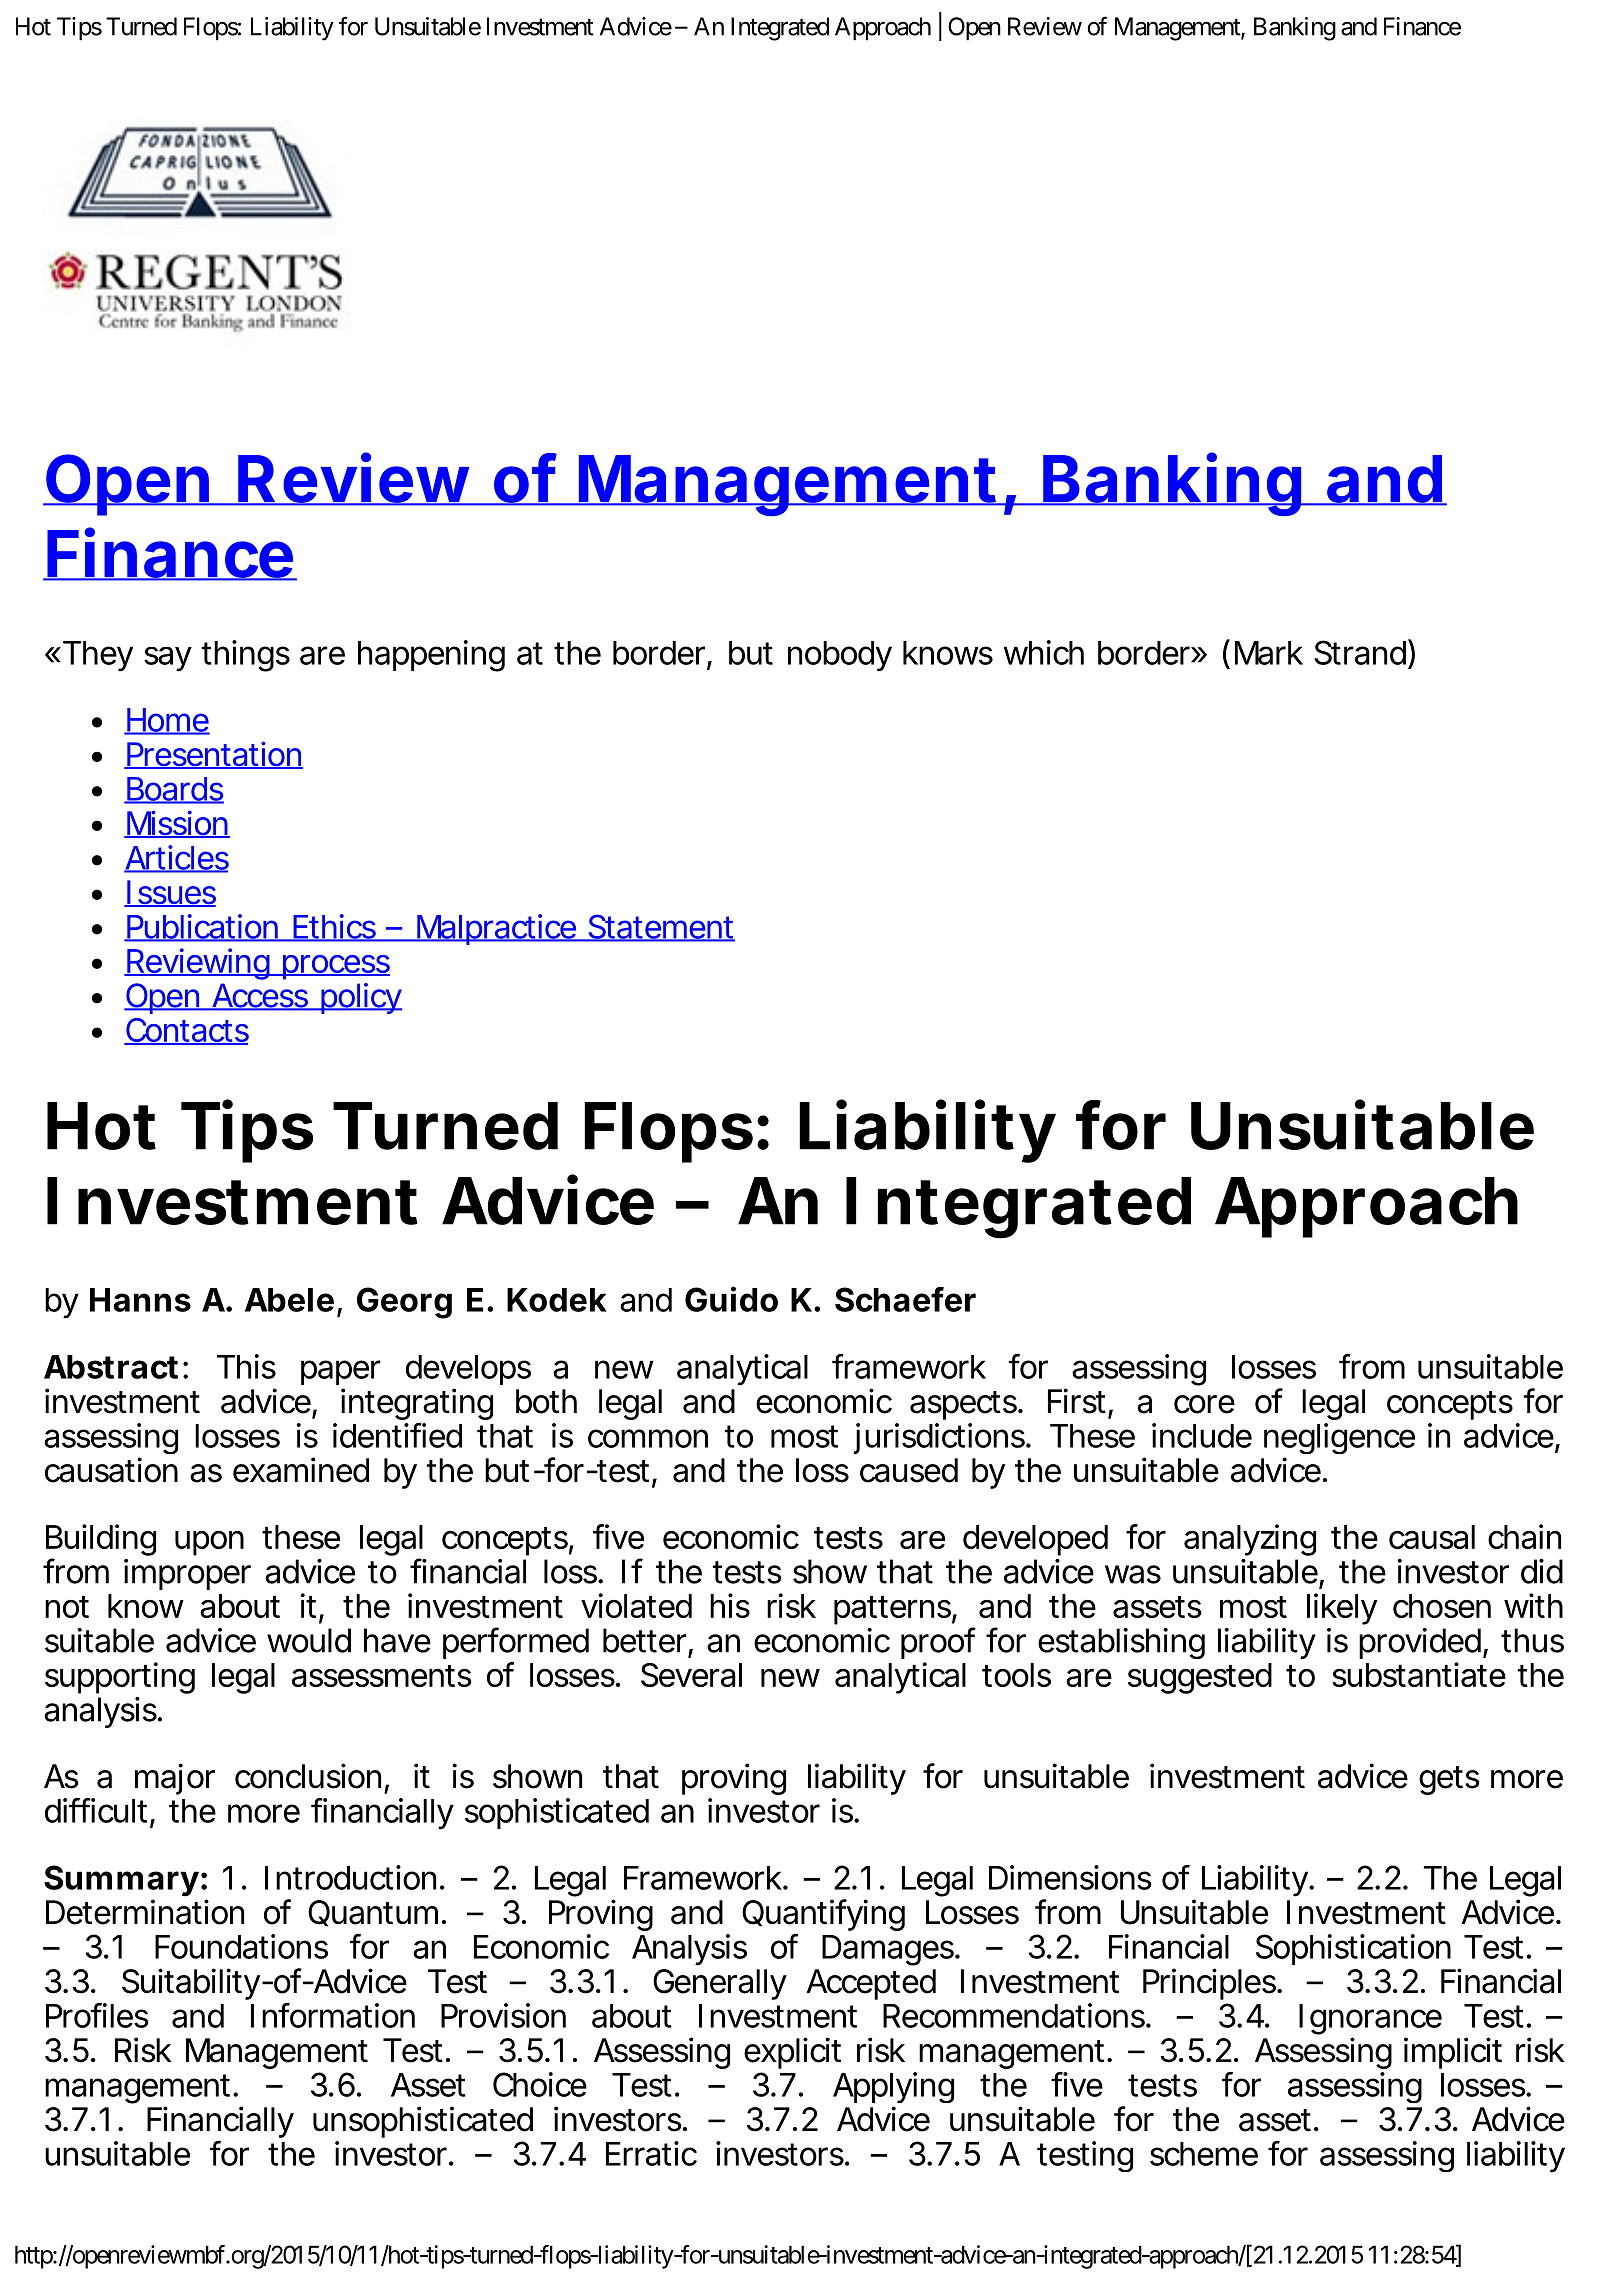 The height and width of the screenshot is (2277, 1609). What do you see at coordinates (96, 1810) in the screenshot?
I see `difficult` at bounding box center [96, 1810].
